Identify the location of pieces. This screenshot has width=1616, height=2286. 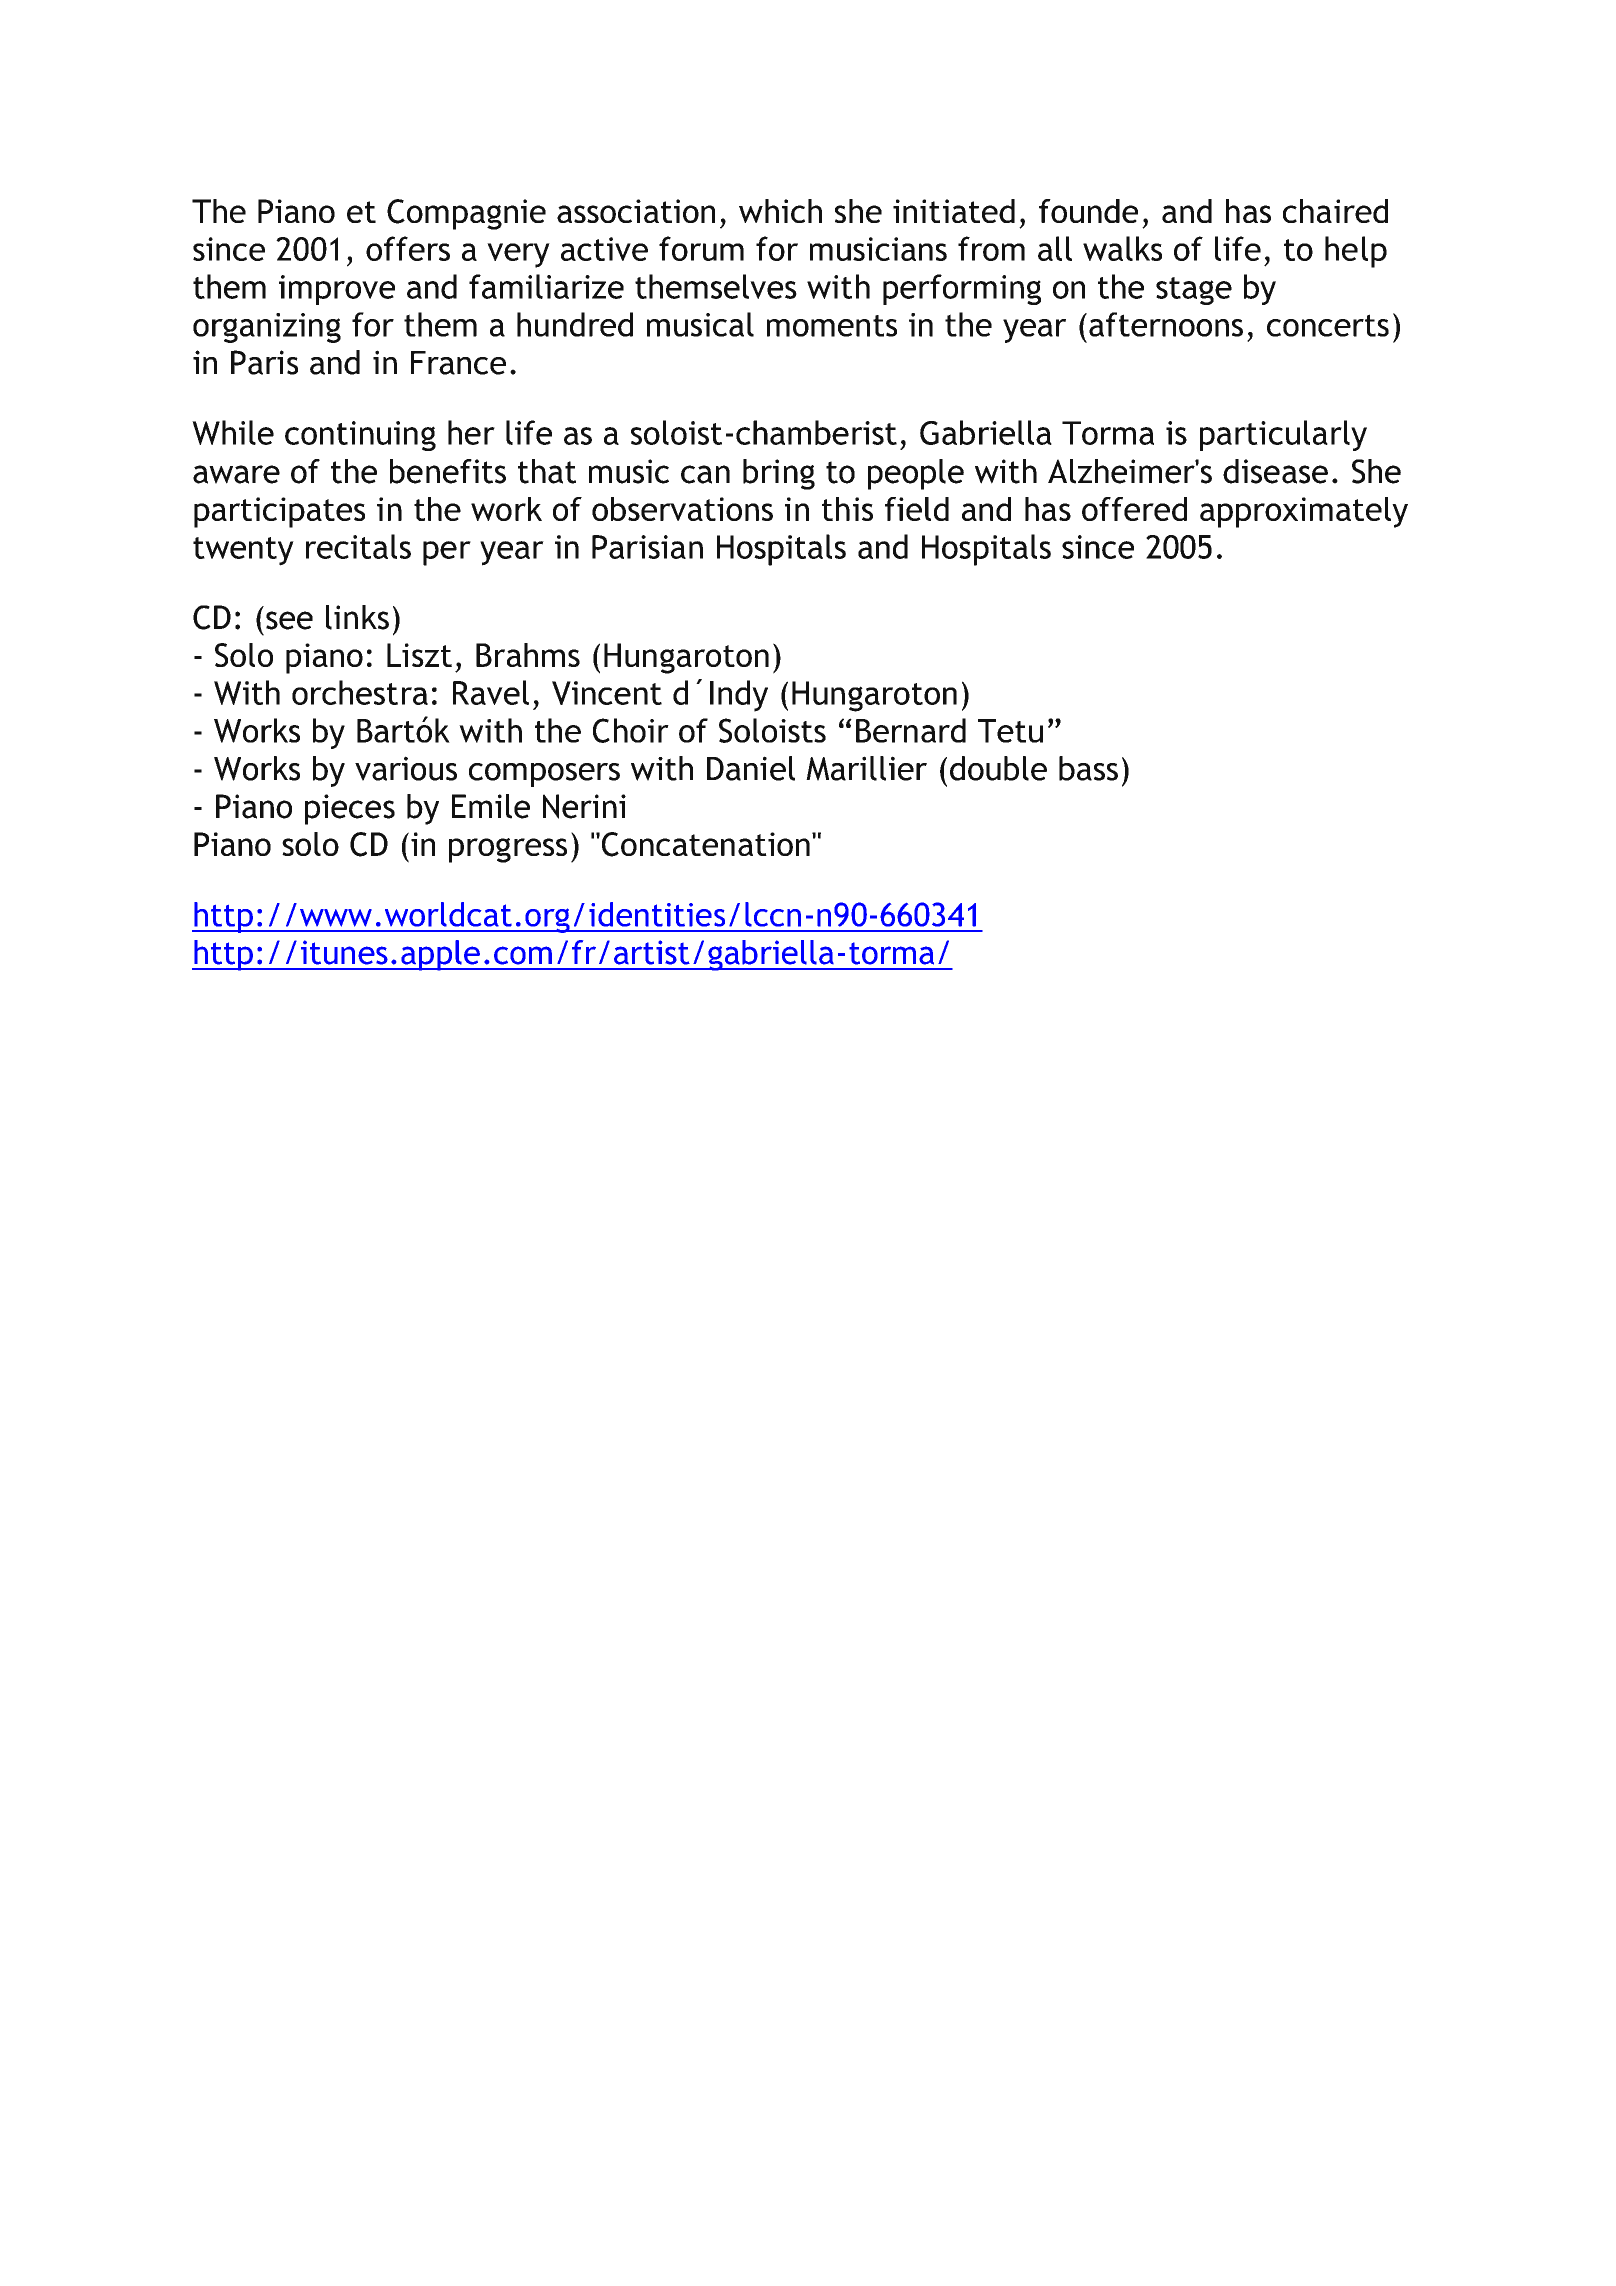
(350, 809).
